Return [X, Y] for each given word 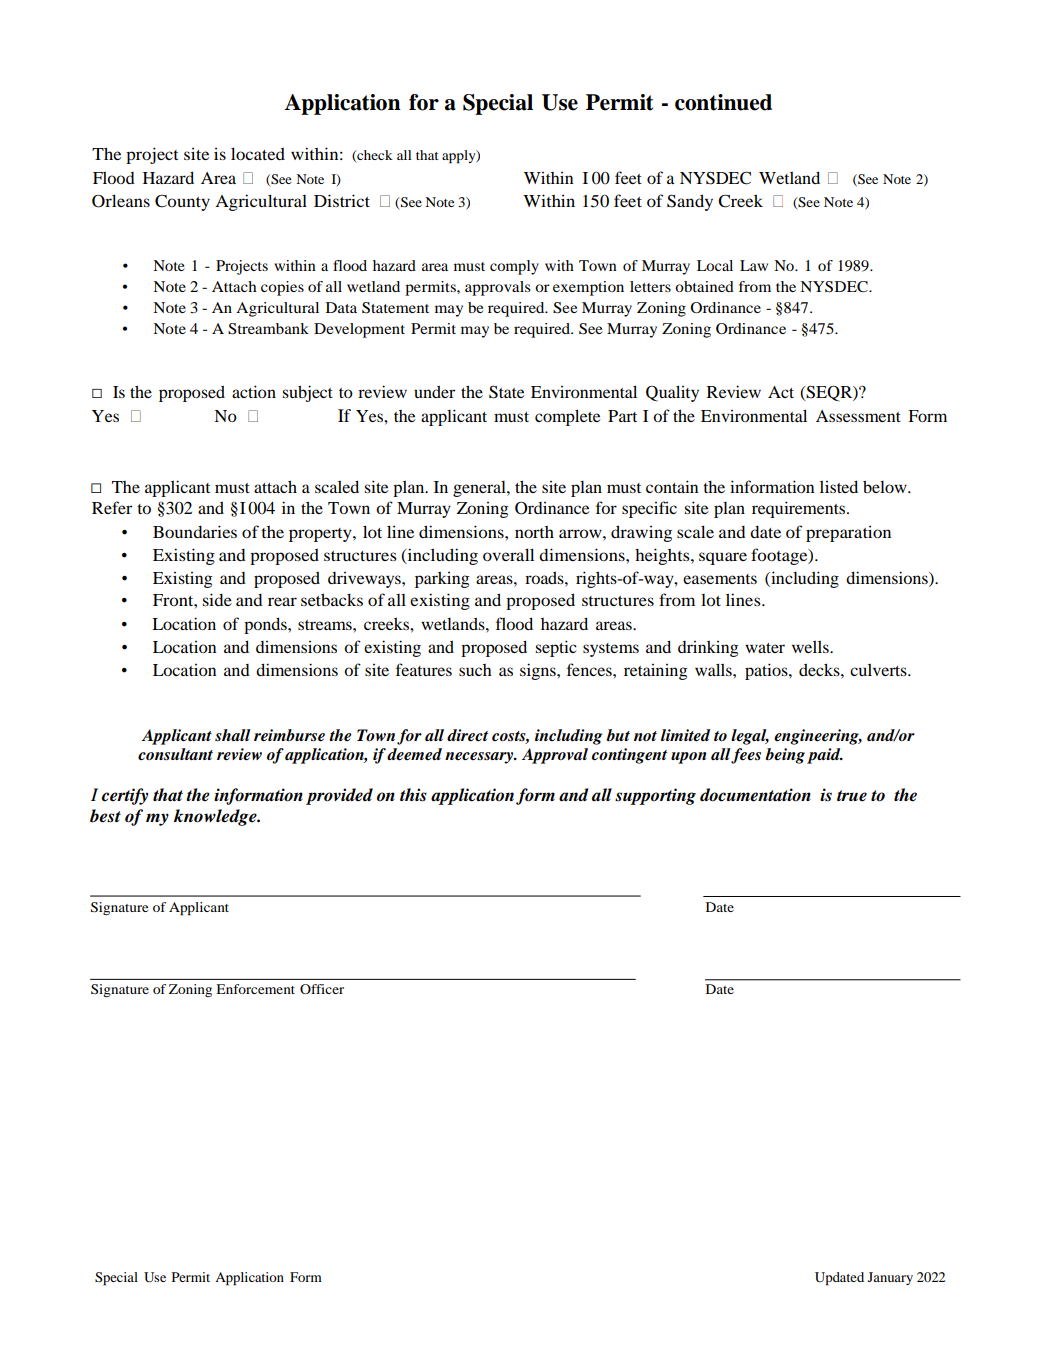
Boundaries [195, 531]
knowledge [216, 817]
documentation [755, 795]
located [258, 153]
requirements [798, 509]
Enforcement [255, 989]
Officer [322, 989]
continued [723, 102]
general [480, 489]
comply [514, 267]
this [413, 795]
